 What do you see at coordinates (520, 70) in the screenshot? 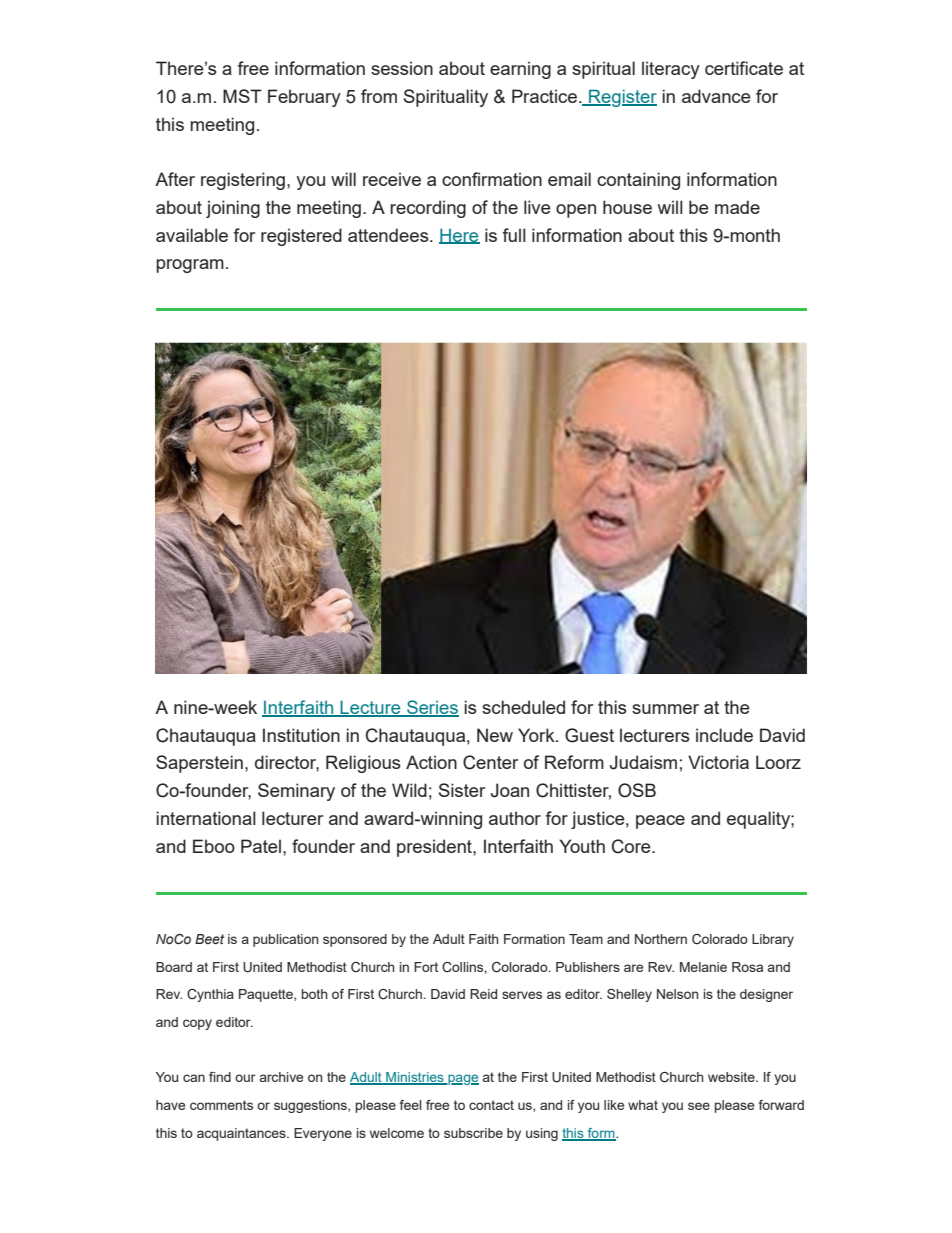
I see `earning` at bounding box center [520, 70].
